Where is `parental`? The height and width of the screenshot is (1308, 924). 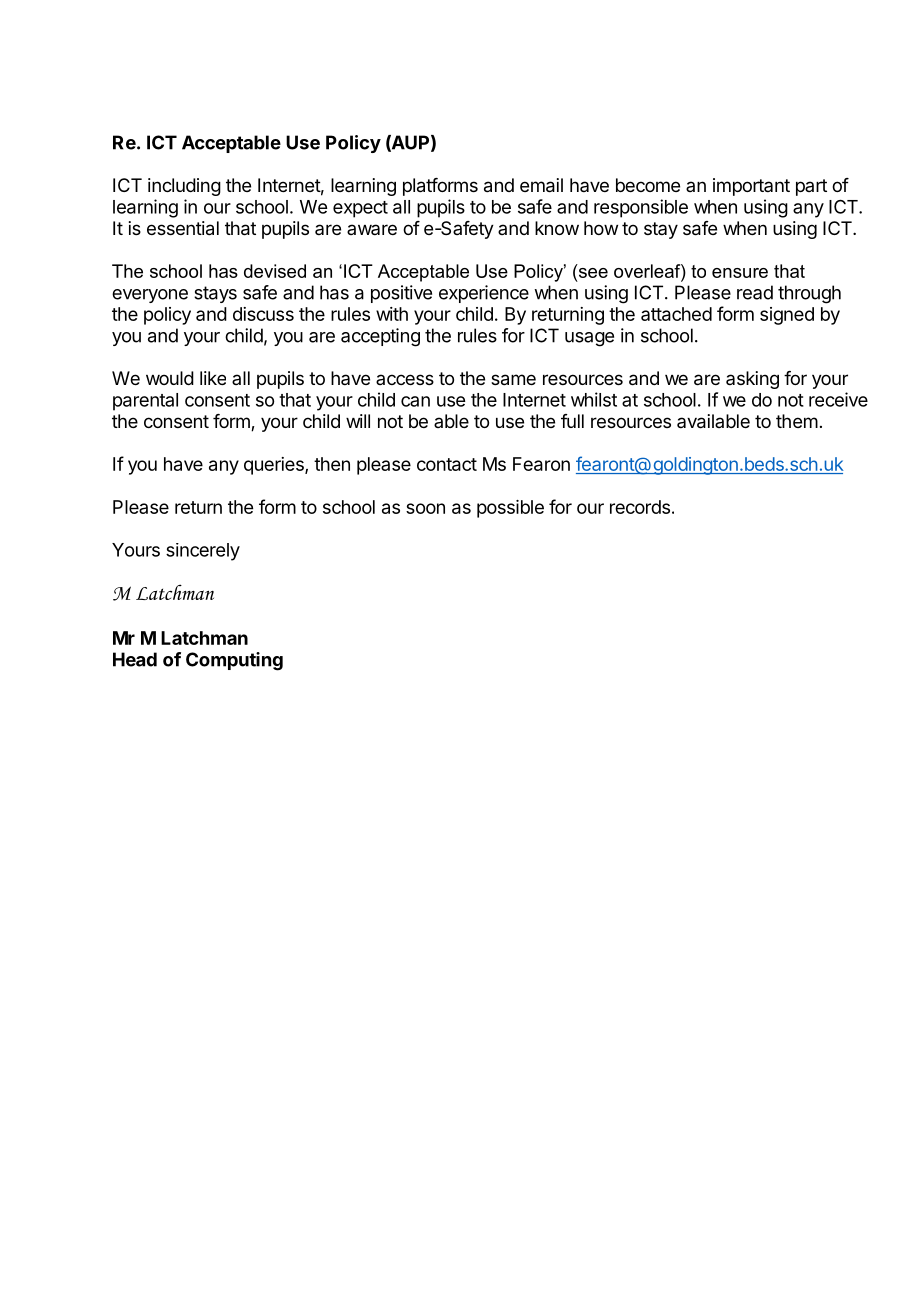 parental is located at coordinates (145, 402).
